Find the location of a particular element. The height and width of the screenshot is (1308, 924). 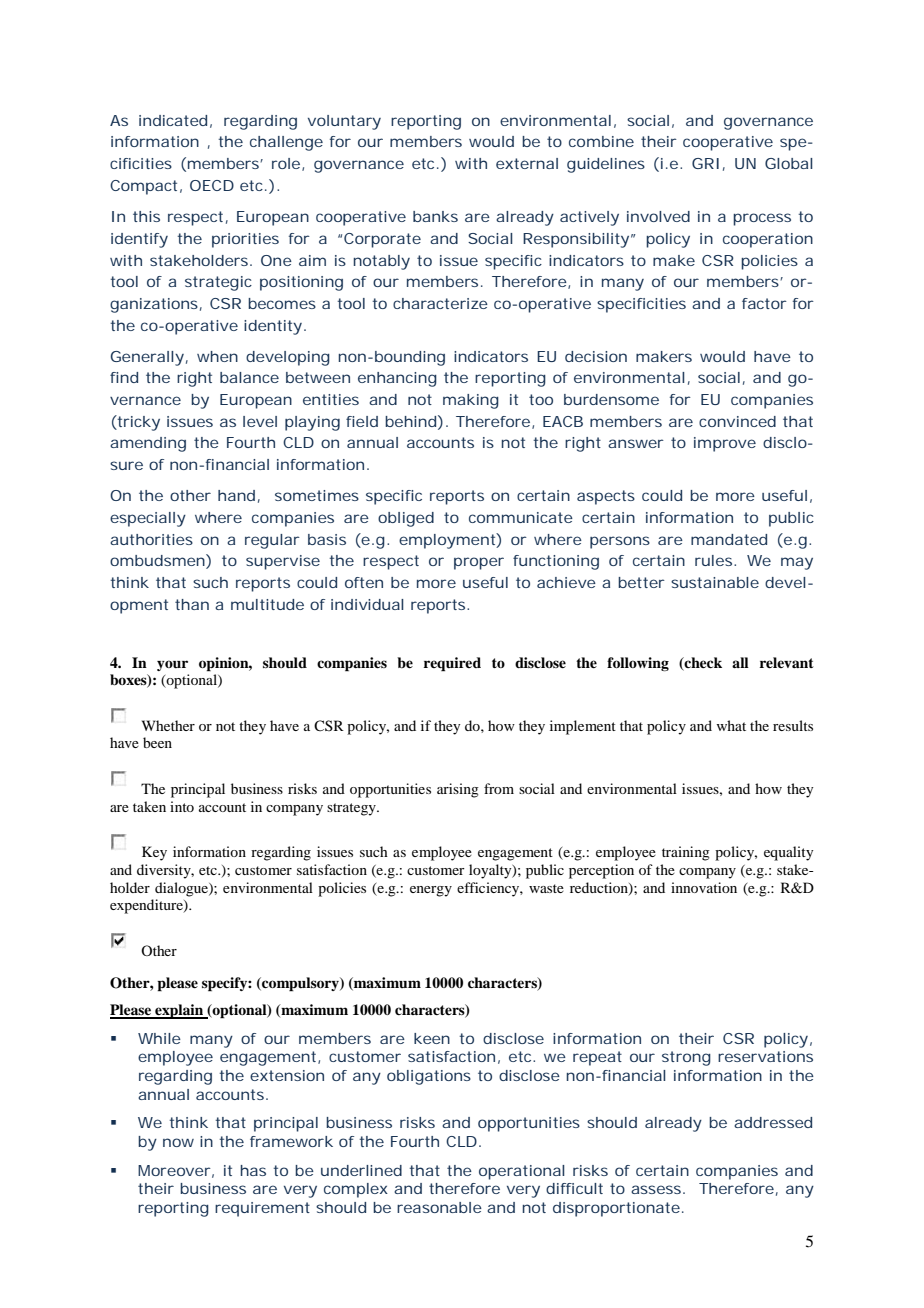

energy is located at coordinates (431, 891).
